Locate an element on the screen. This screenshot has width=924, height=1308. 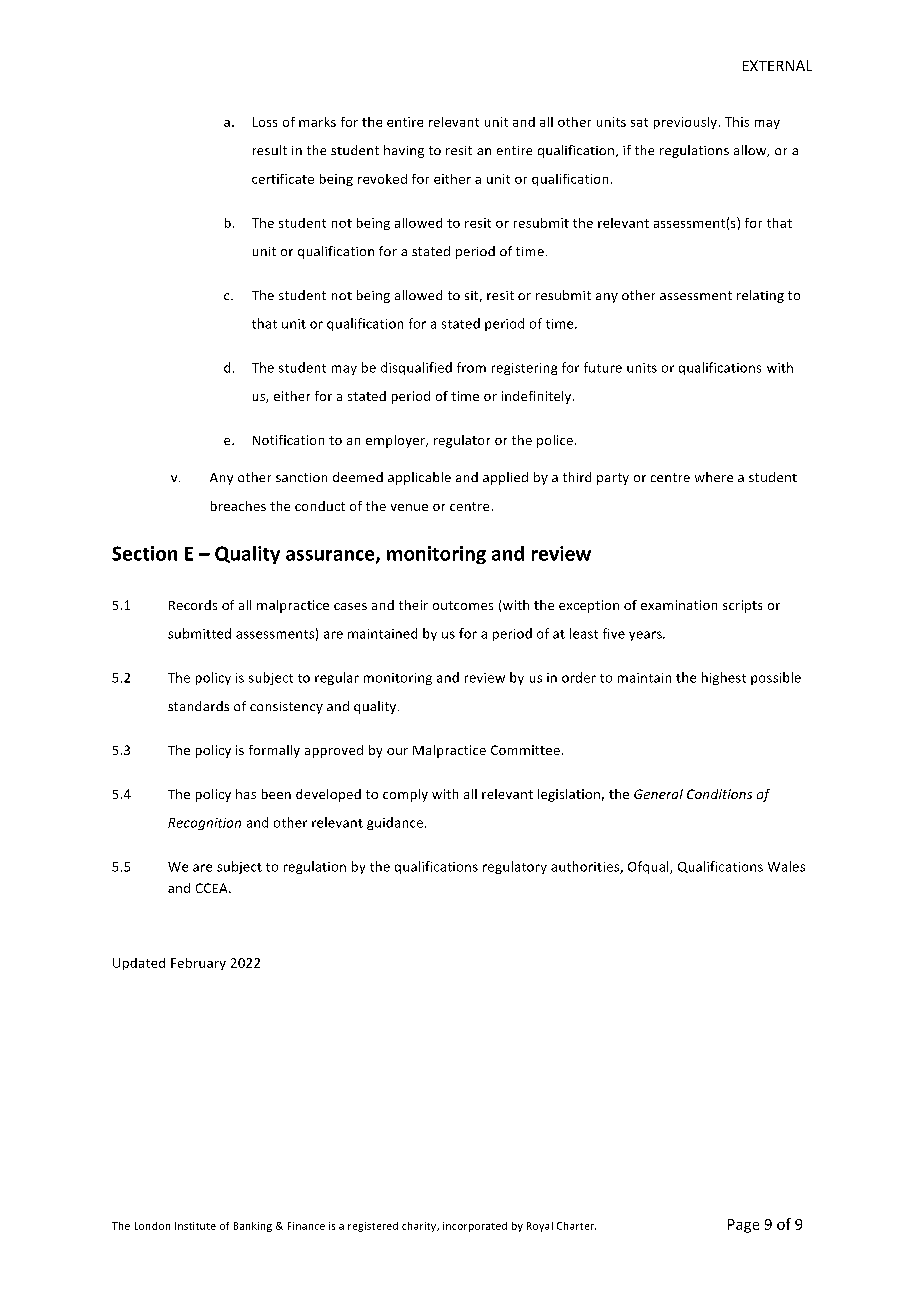
Page is located at coordinates (743, 1226).
